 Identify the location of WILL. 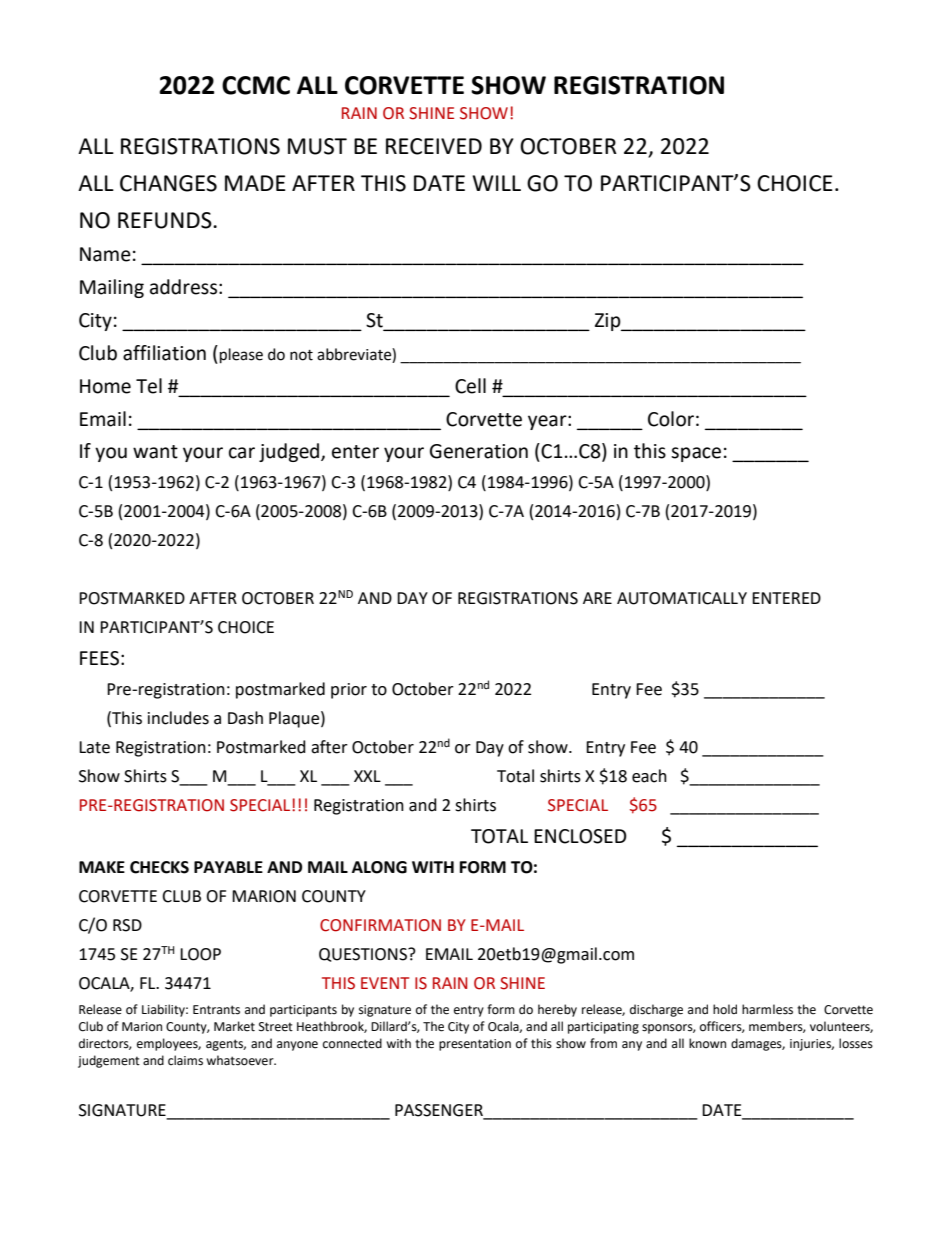
(496, 183).
